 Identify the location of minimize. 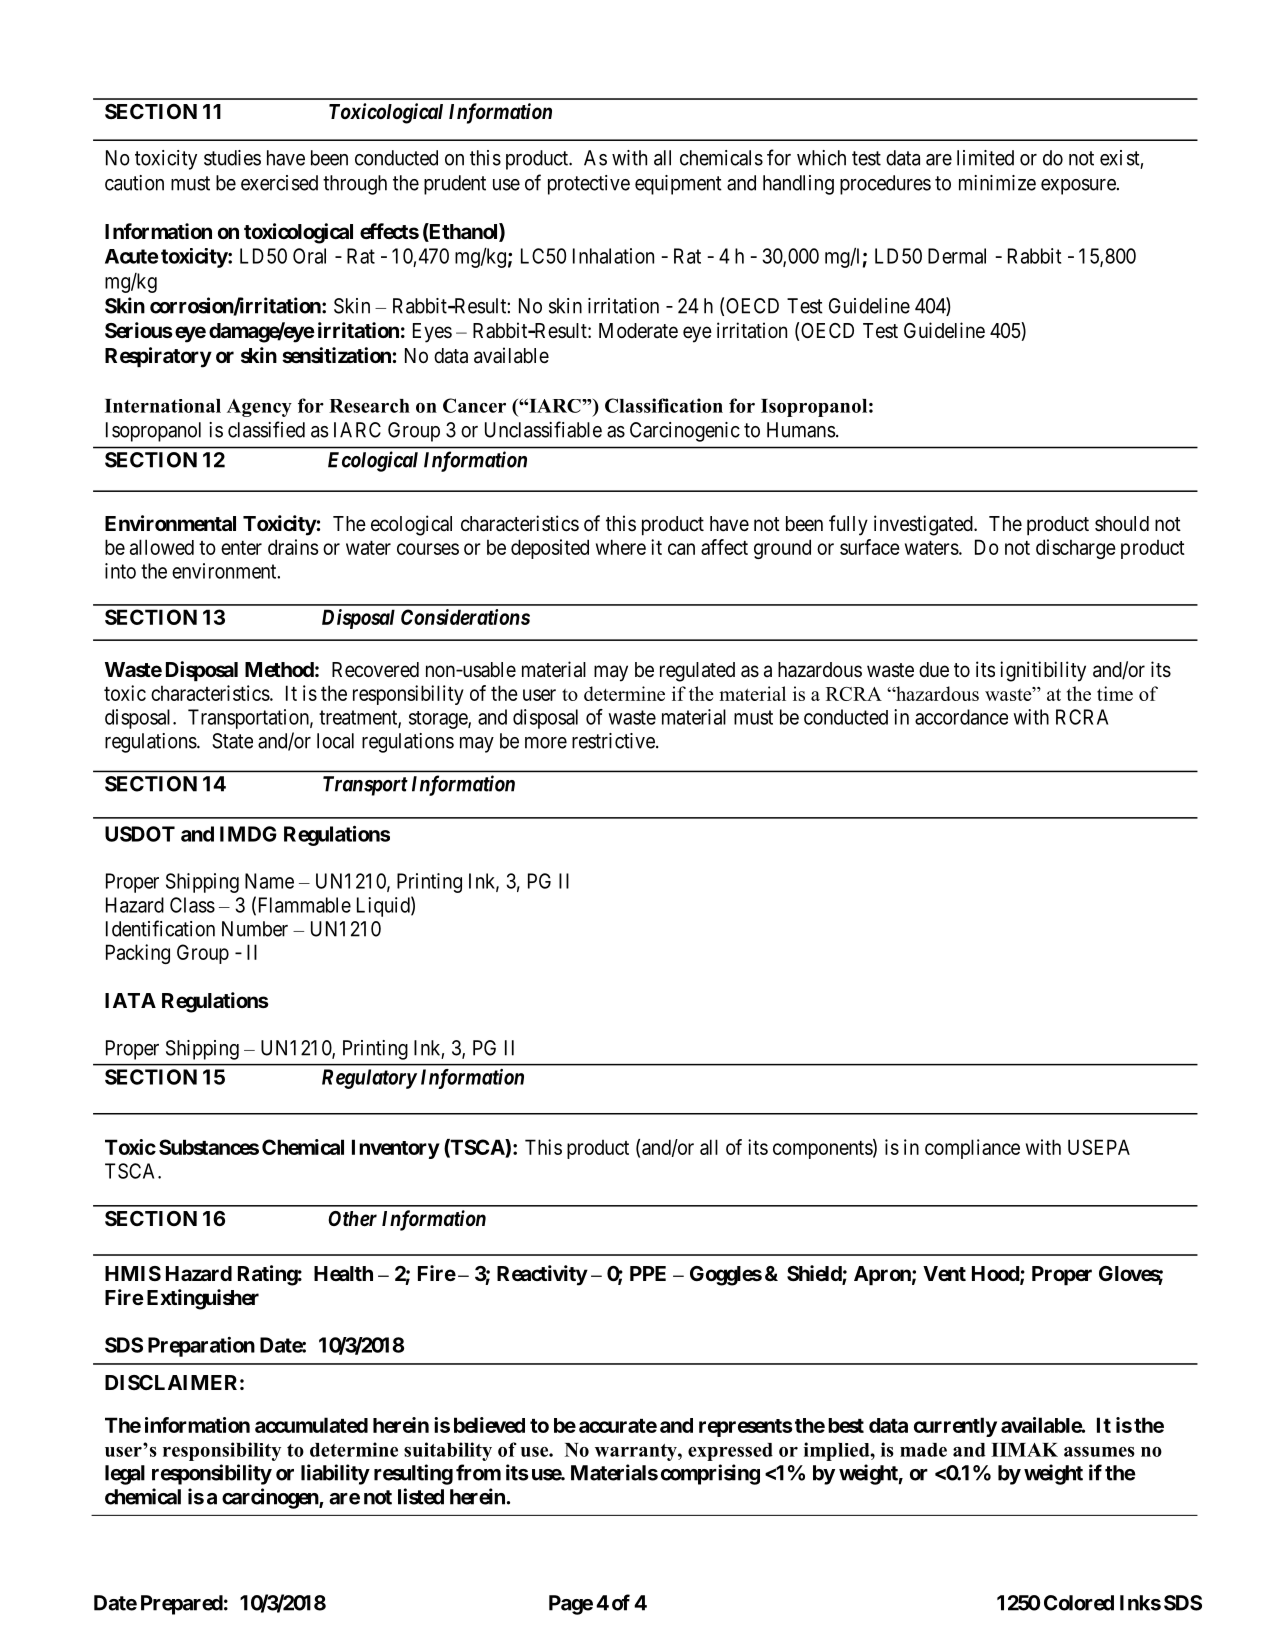
(997, 183).
